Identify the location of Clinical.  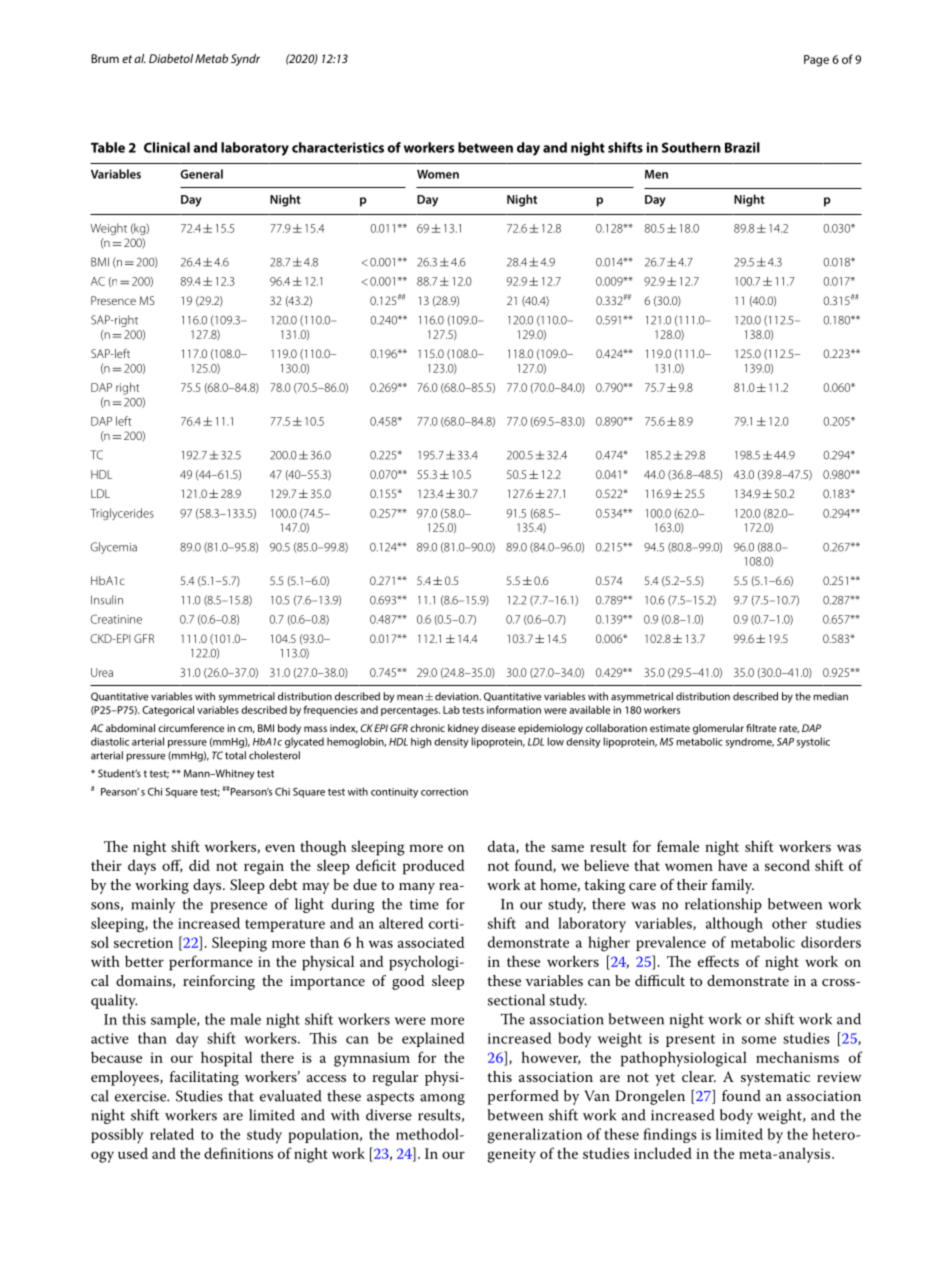
(167, 147).
